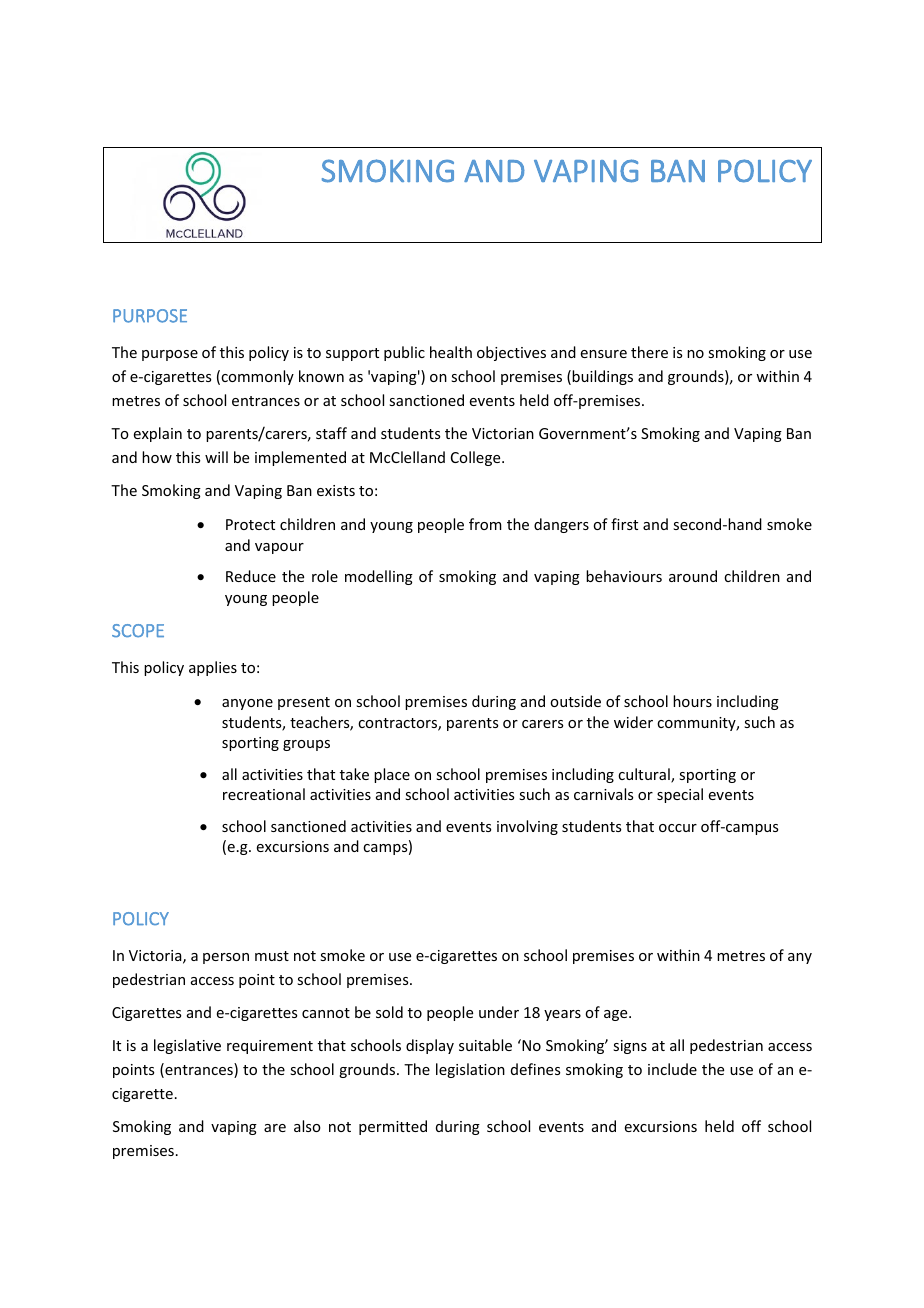  I want to click on legislative, so click(187, 1046).
